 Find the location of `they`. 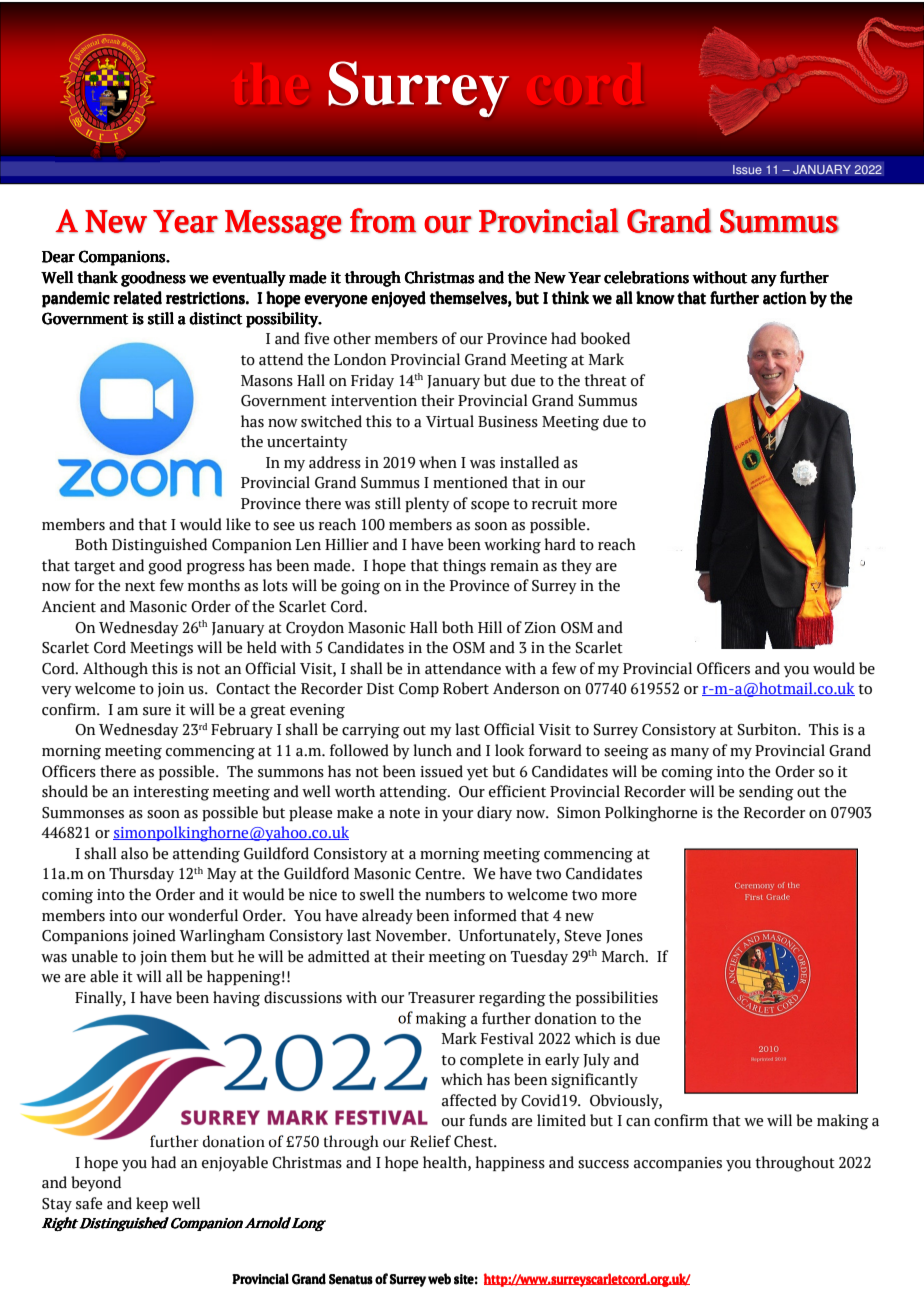

they is located at coordinates (576, 566).
